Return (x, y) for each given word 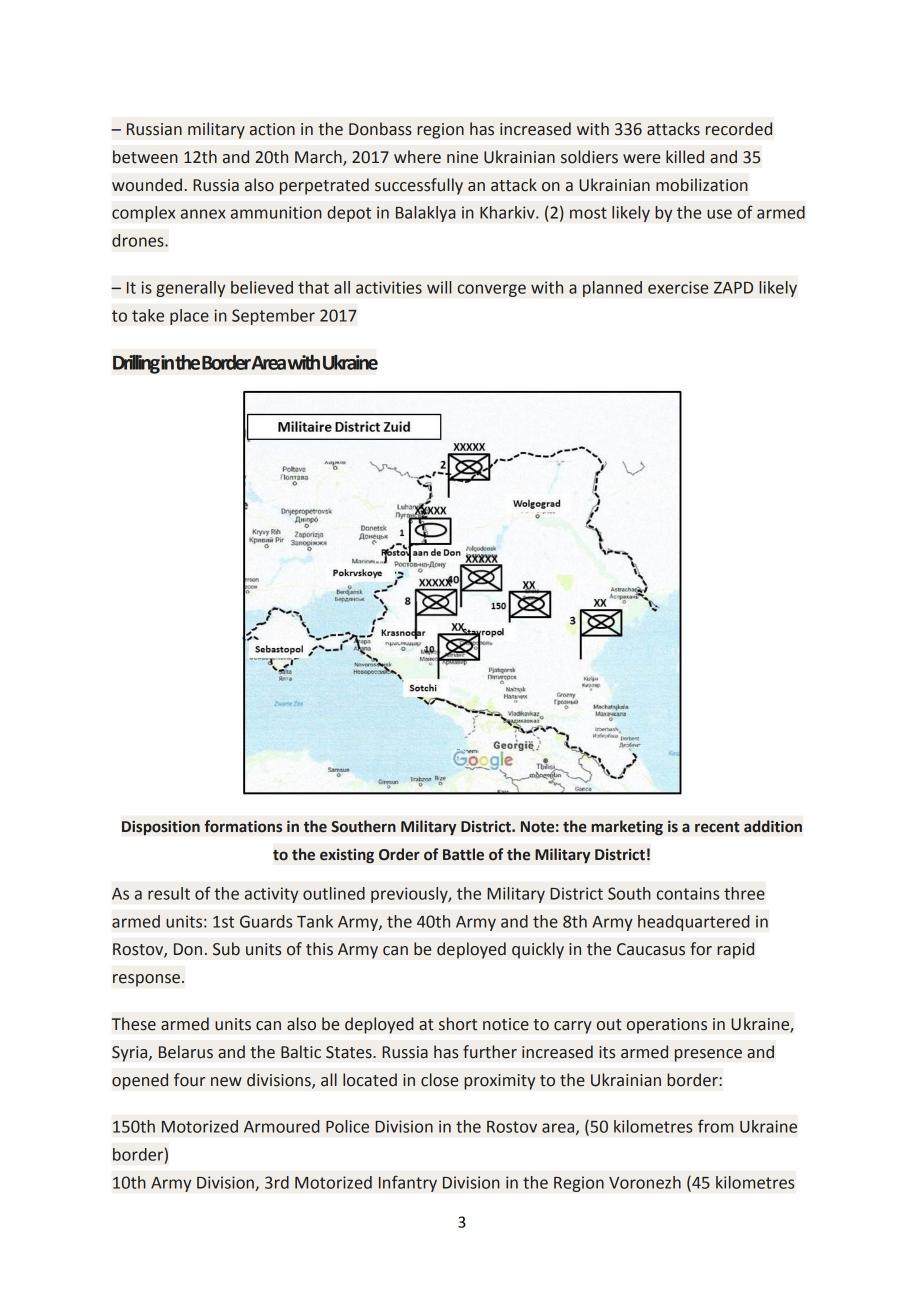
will (439, 287)
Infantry (408, 1183)
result (169, 893)
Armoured (282, 1126)
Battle (463, 854)
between (145, 157)
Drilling (136, 364)
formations (243, 826)
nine (462, 157)
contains (688, 893)
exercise (678, 287)
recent (717, 827)
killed (685, 157)
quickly (538, 950)
